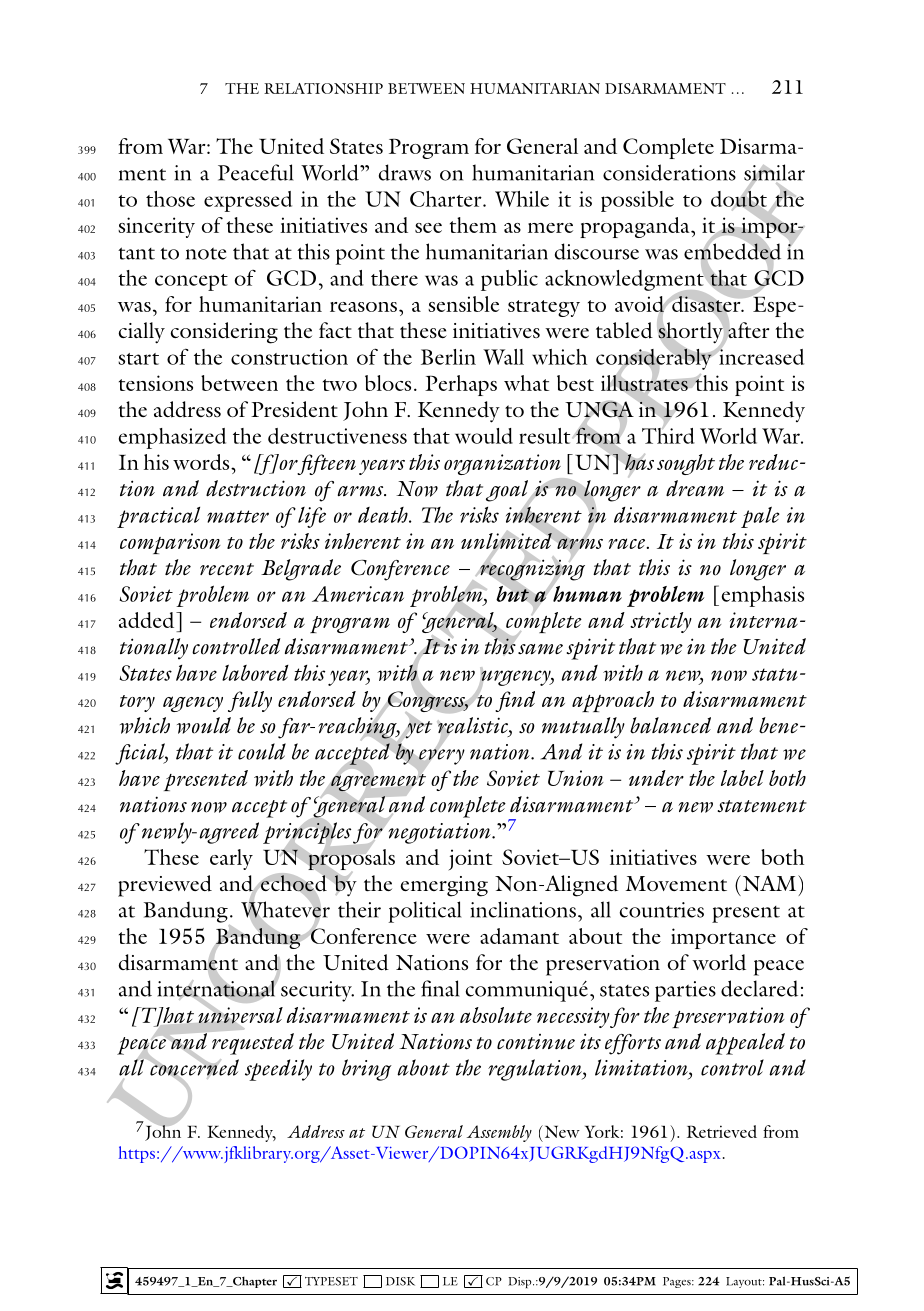 Image resolution: width=924 pixels, height=1311 pixels. Describe the element at coordinates (447, 199) in the page. I see `Charter` at that location.
